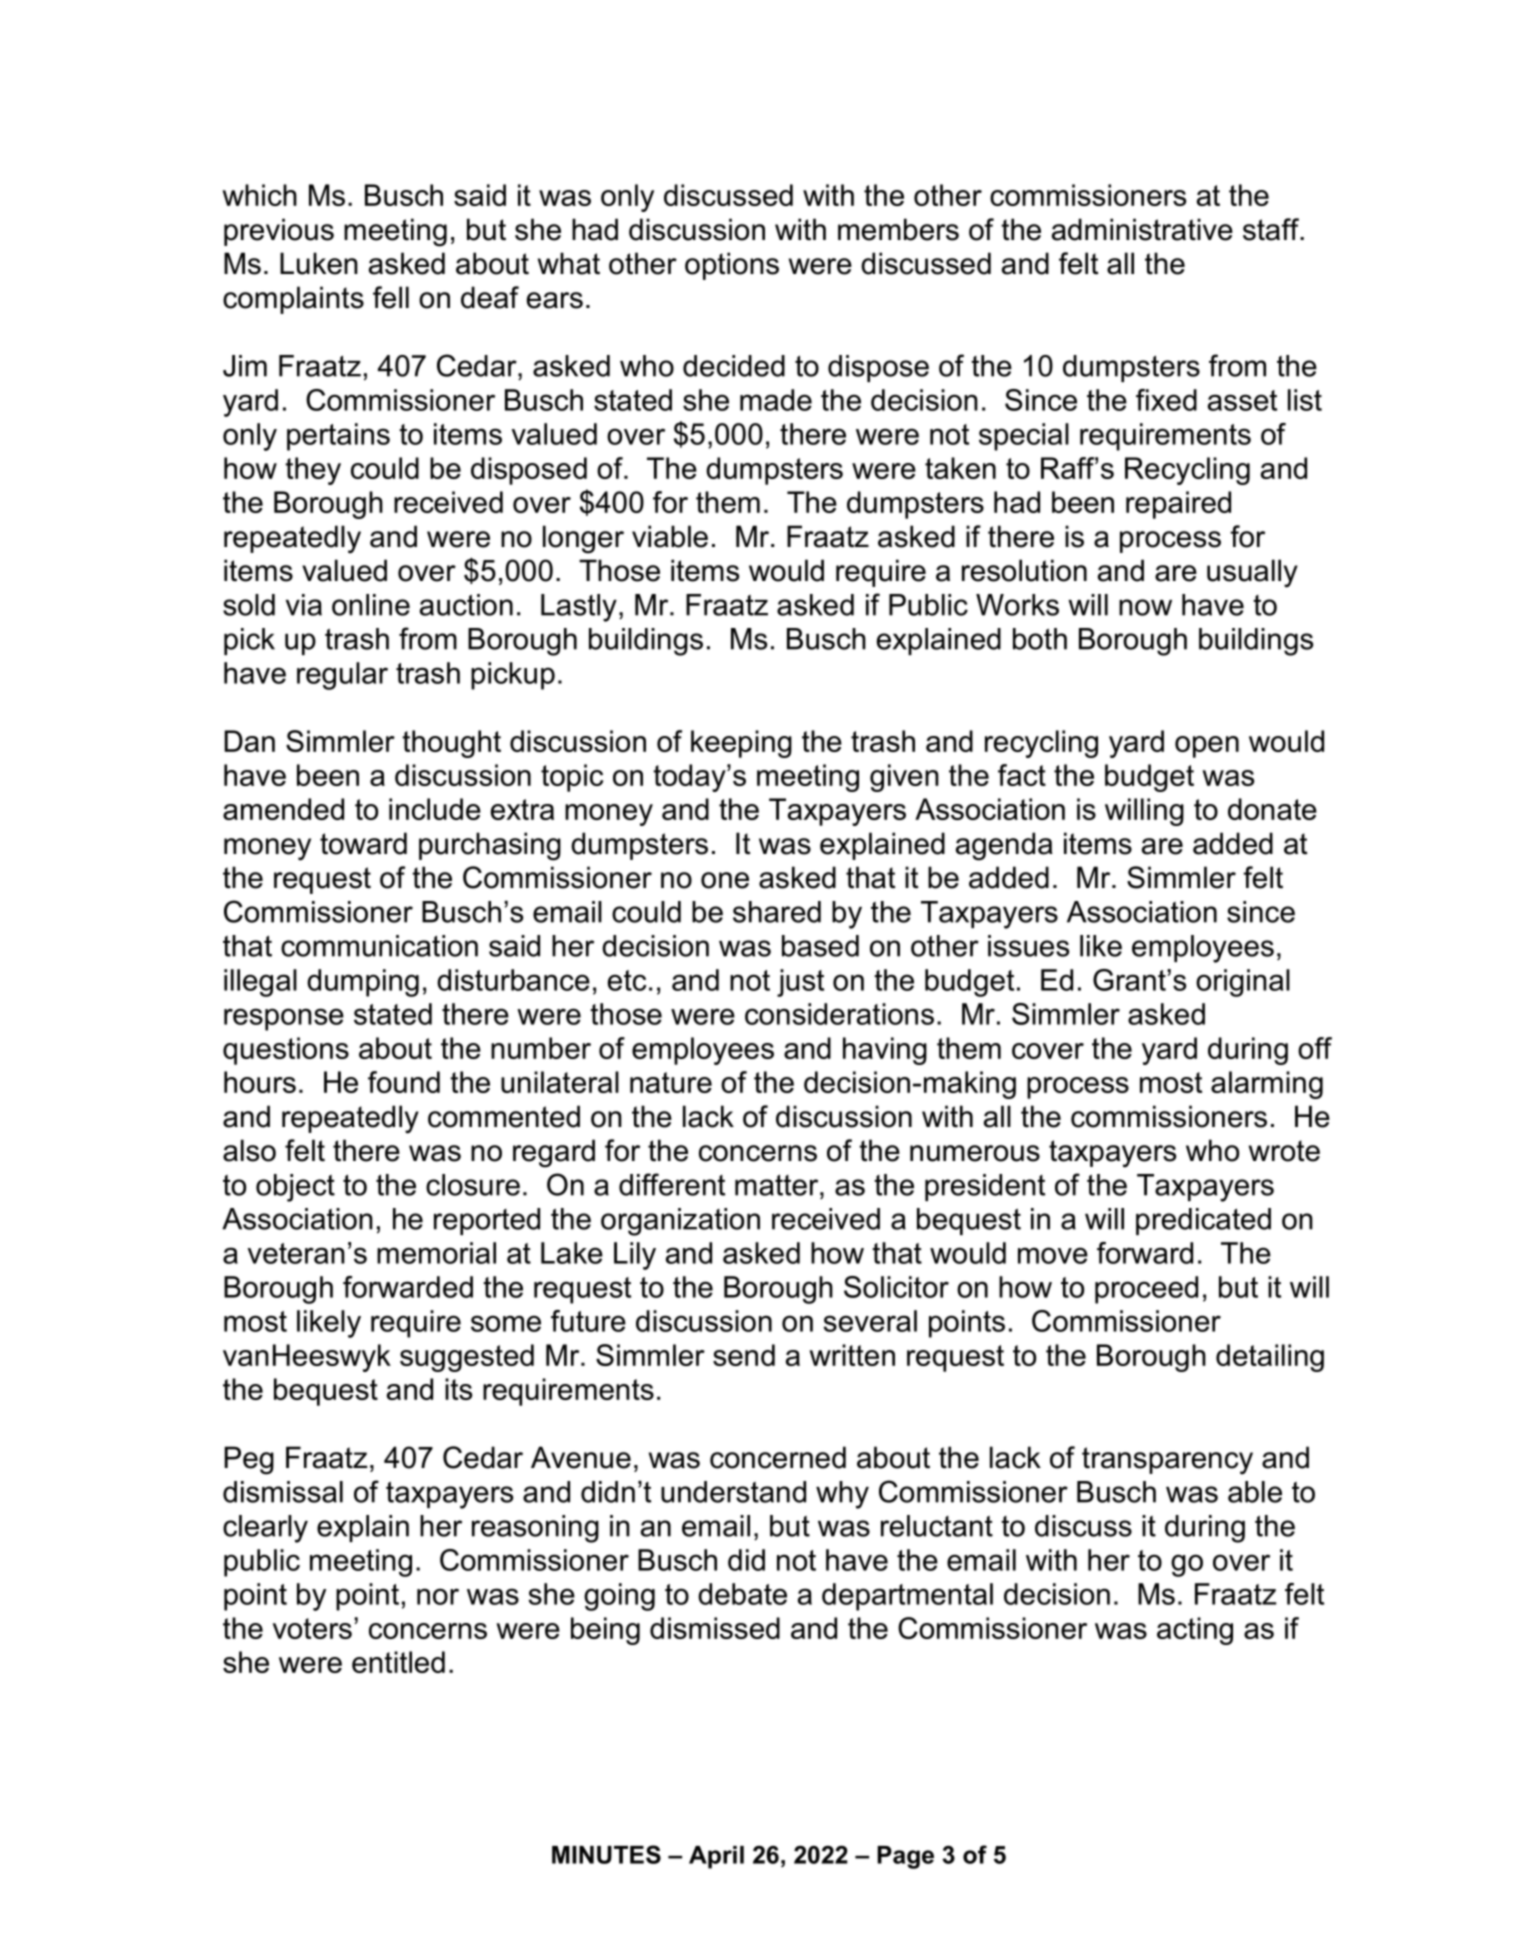 This screenshot has height=1958, width=1513. Describe the element at coordinates (716, 1857) in the screenshot. I see `April` at that location.
